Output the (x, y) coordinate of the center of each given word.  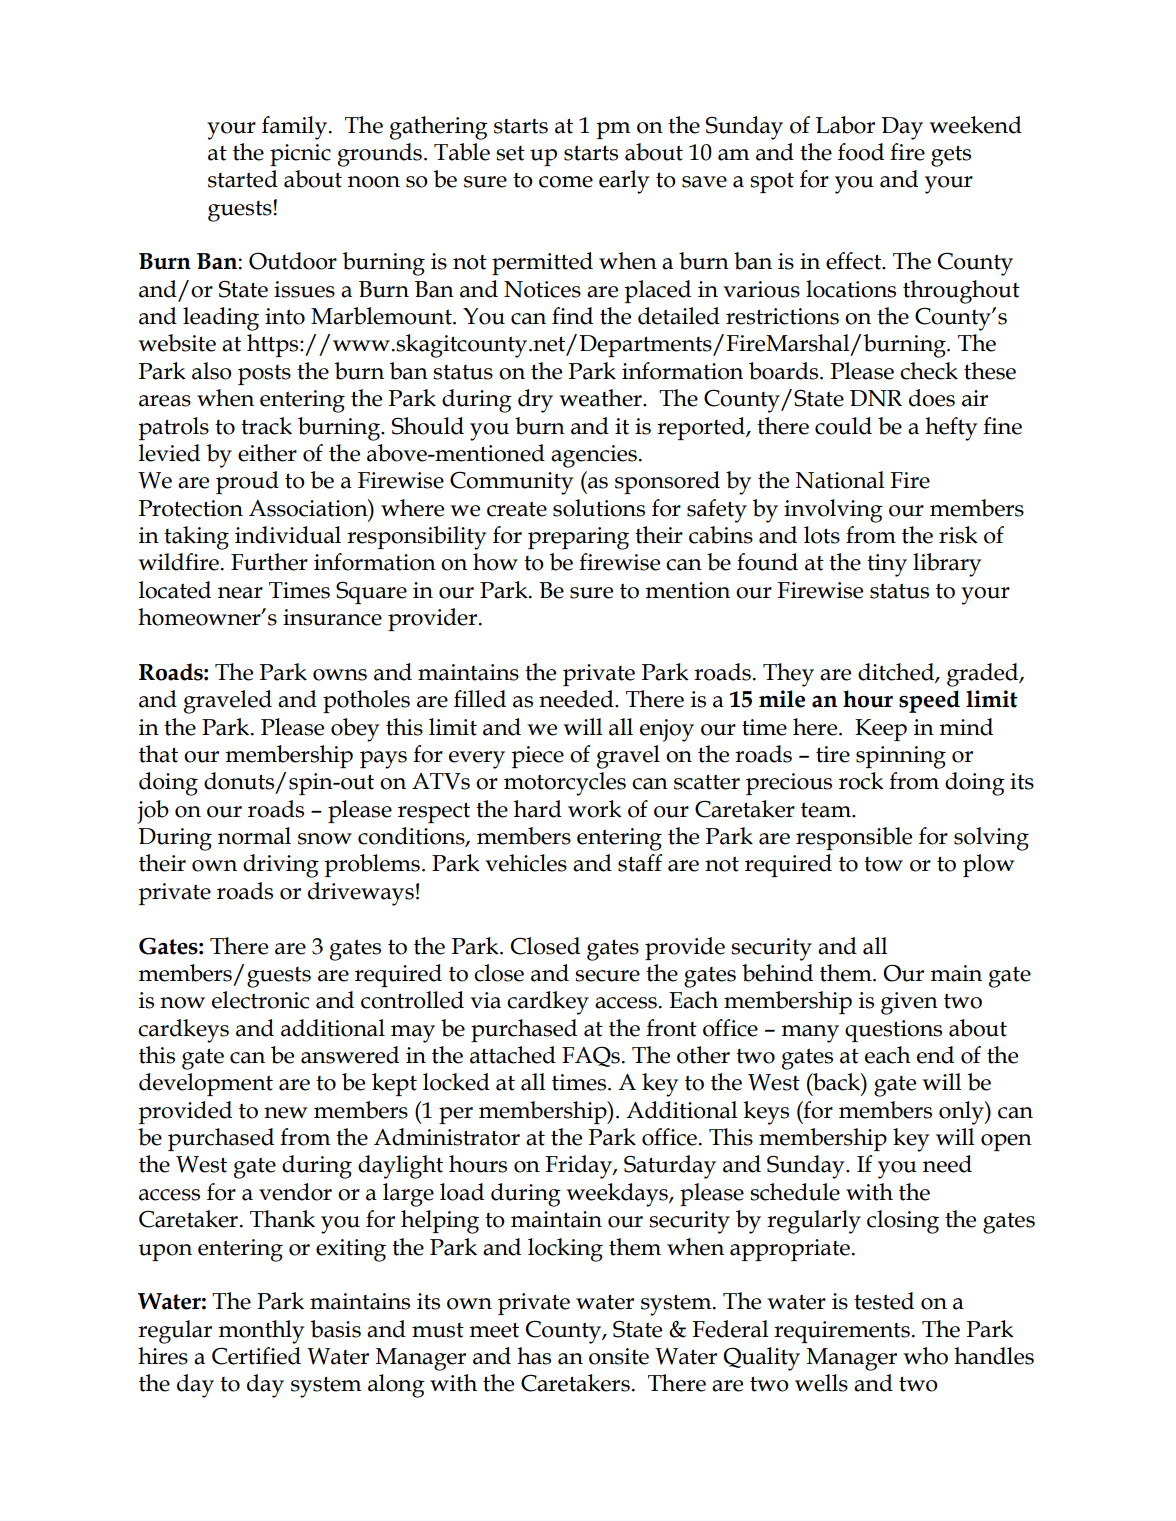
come (566, 182)
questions (893, 1031)
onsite (619, 1356)
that (158, 754)
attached (513, 1055)
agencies (594, 456)
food (861, 152)
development (206, 1084)
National (840, 480)
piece (537, 757)
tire (833, 754)
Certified (256, 1356)
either (267, 453)
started (243, 179)
